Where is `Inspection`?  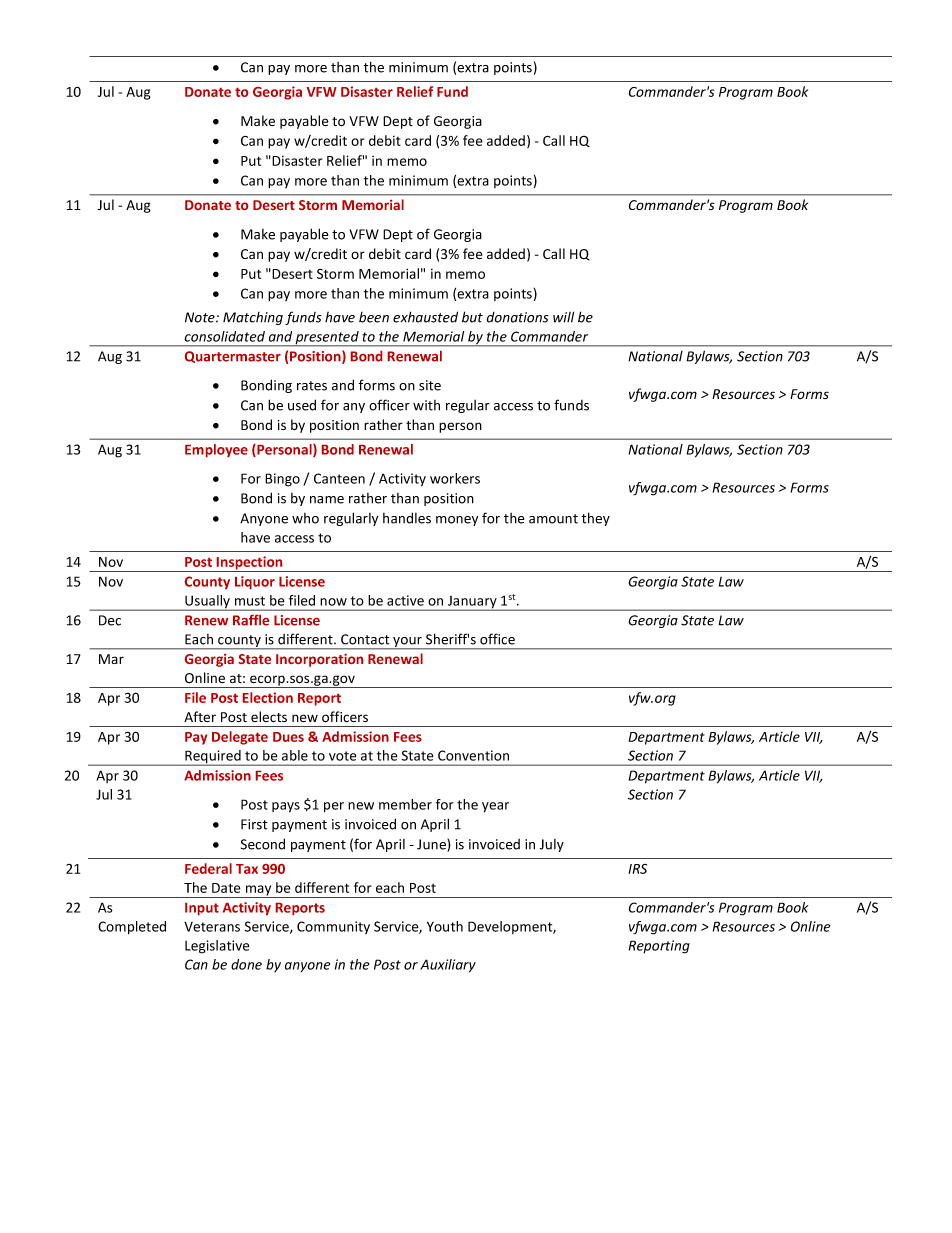 Inspection is located at coordinates (250, 564).
